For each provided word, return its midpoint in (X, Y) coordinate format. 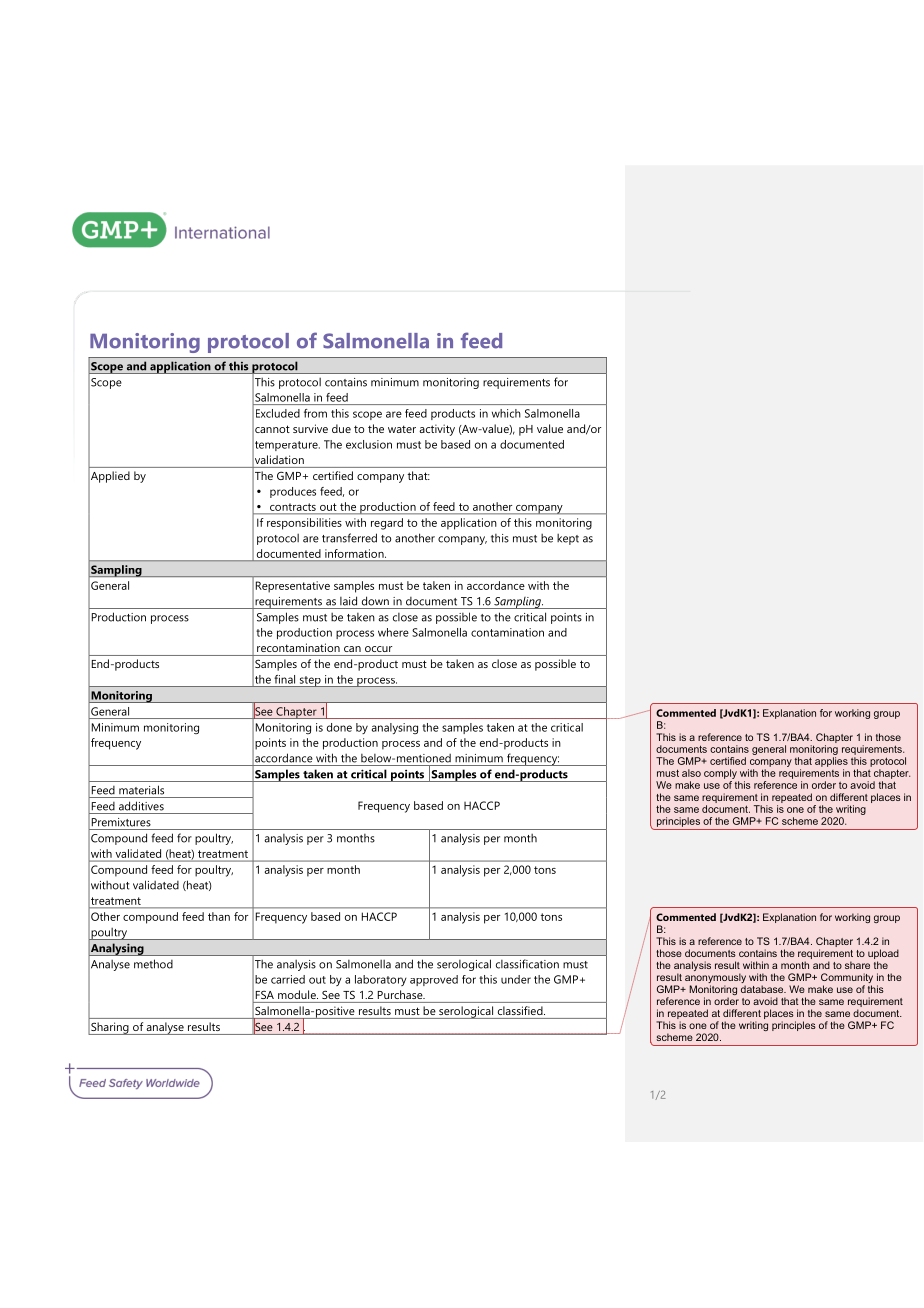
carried (288, 979)
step (310, 681)
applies (831, 762)
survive (310, 428)
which (506, 413)
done (339, 727)
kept (568, 539)
